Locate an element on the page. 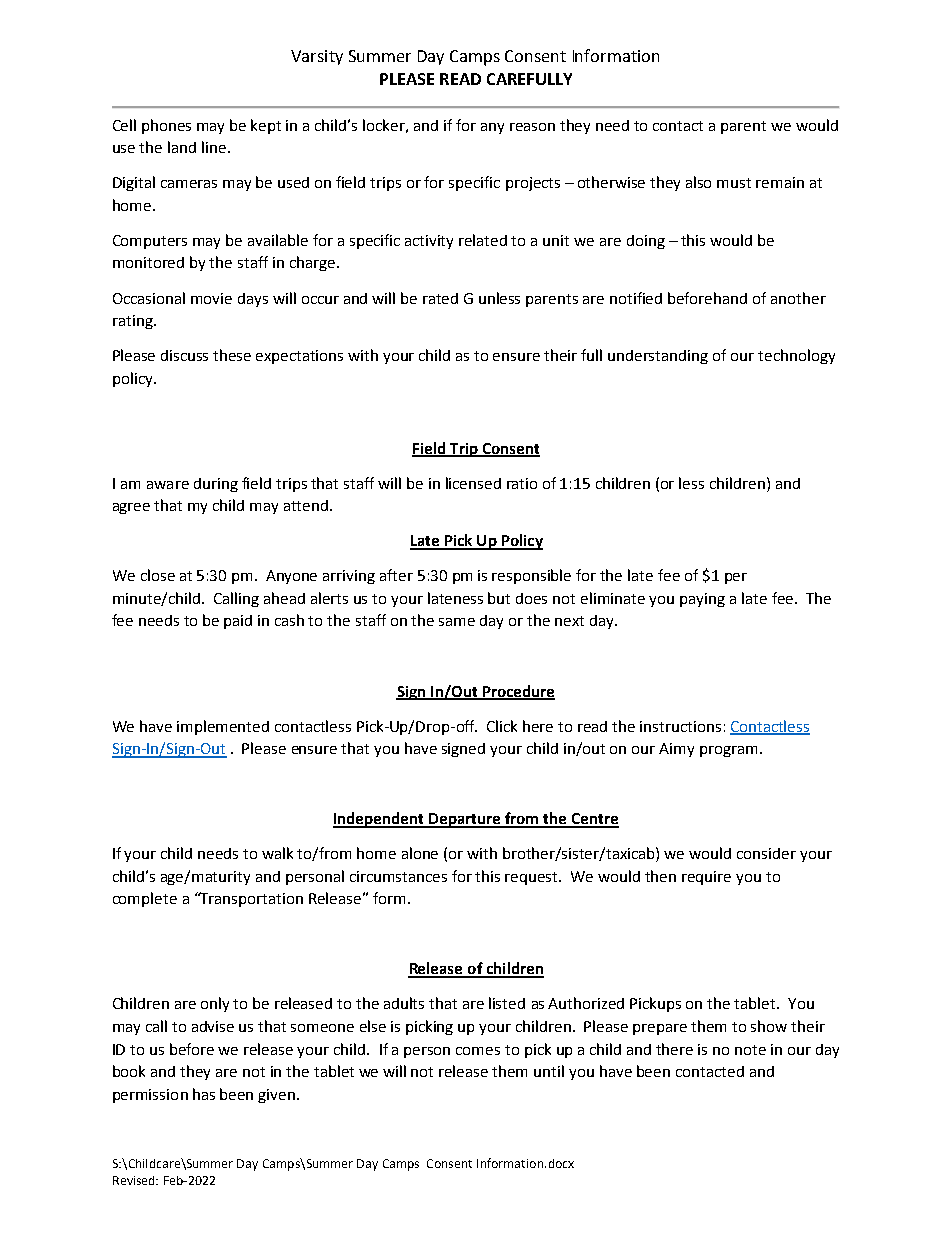 This document has height=1233, width=952. Departure is located at coordinates (465, 820).
